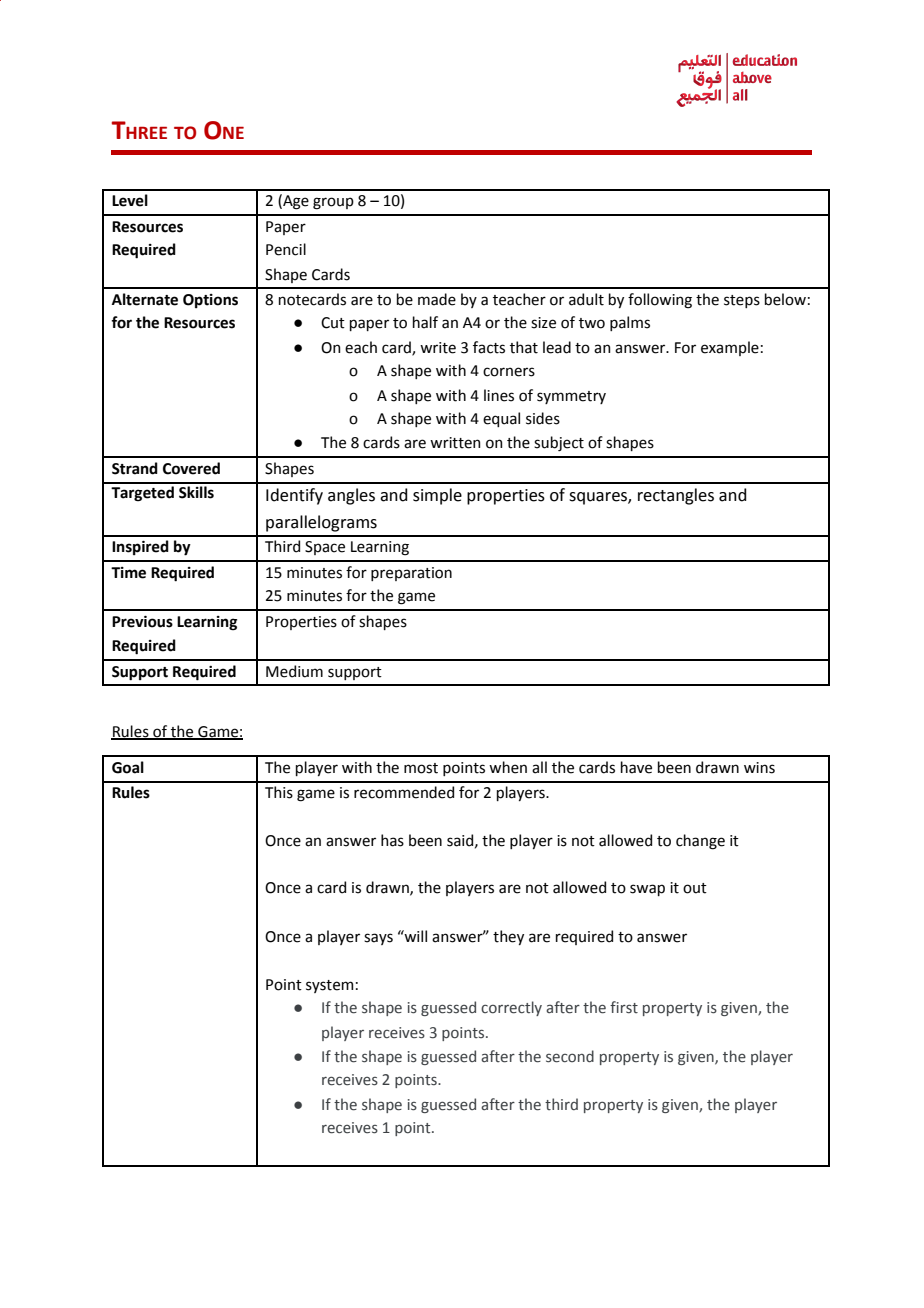 The width and height of the screenshot is (924, 1308). I want to click on most, so click(421, 768).
